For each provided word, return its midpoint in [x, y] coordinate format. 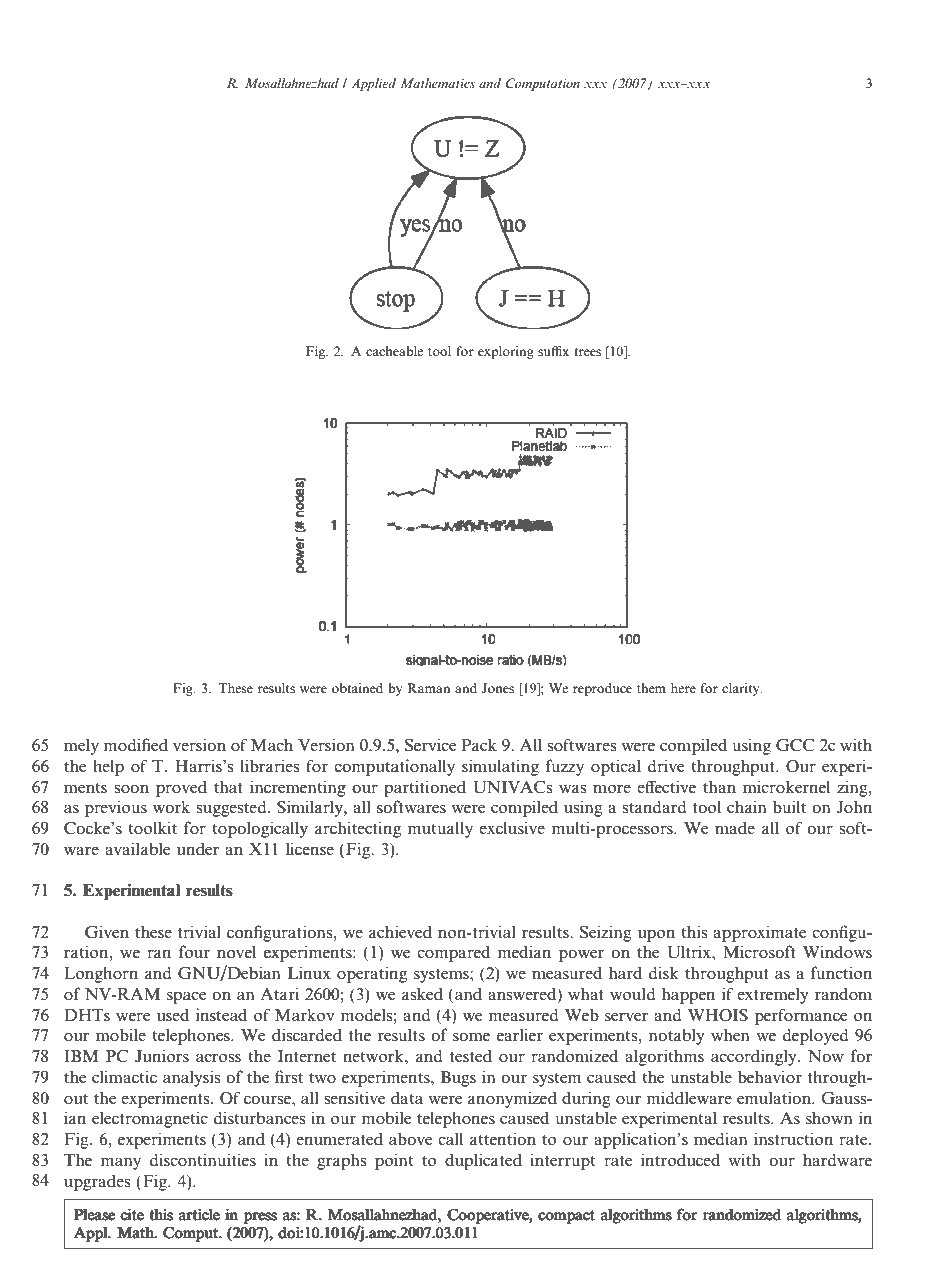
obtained [357, 688]
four [194, 951]
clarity [742, 689]
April [101, 50]
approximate [759, 933]
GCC [795, 745]
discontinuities [202, 1159]
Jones [498, 688]
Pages [762, 23]
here [683, 688]
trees [587, 352]
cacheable [394, 351]
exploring [506, 352]
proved [181, 788]
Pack [479, 744]
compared [453, 953]
